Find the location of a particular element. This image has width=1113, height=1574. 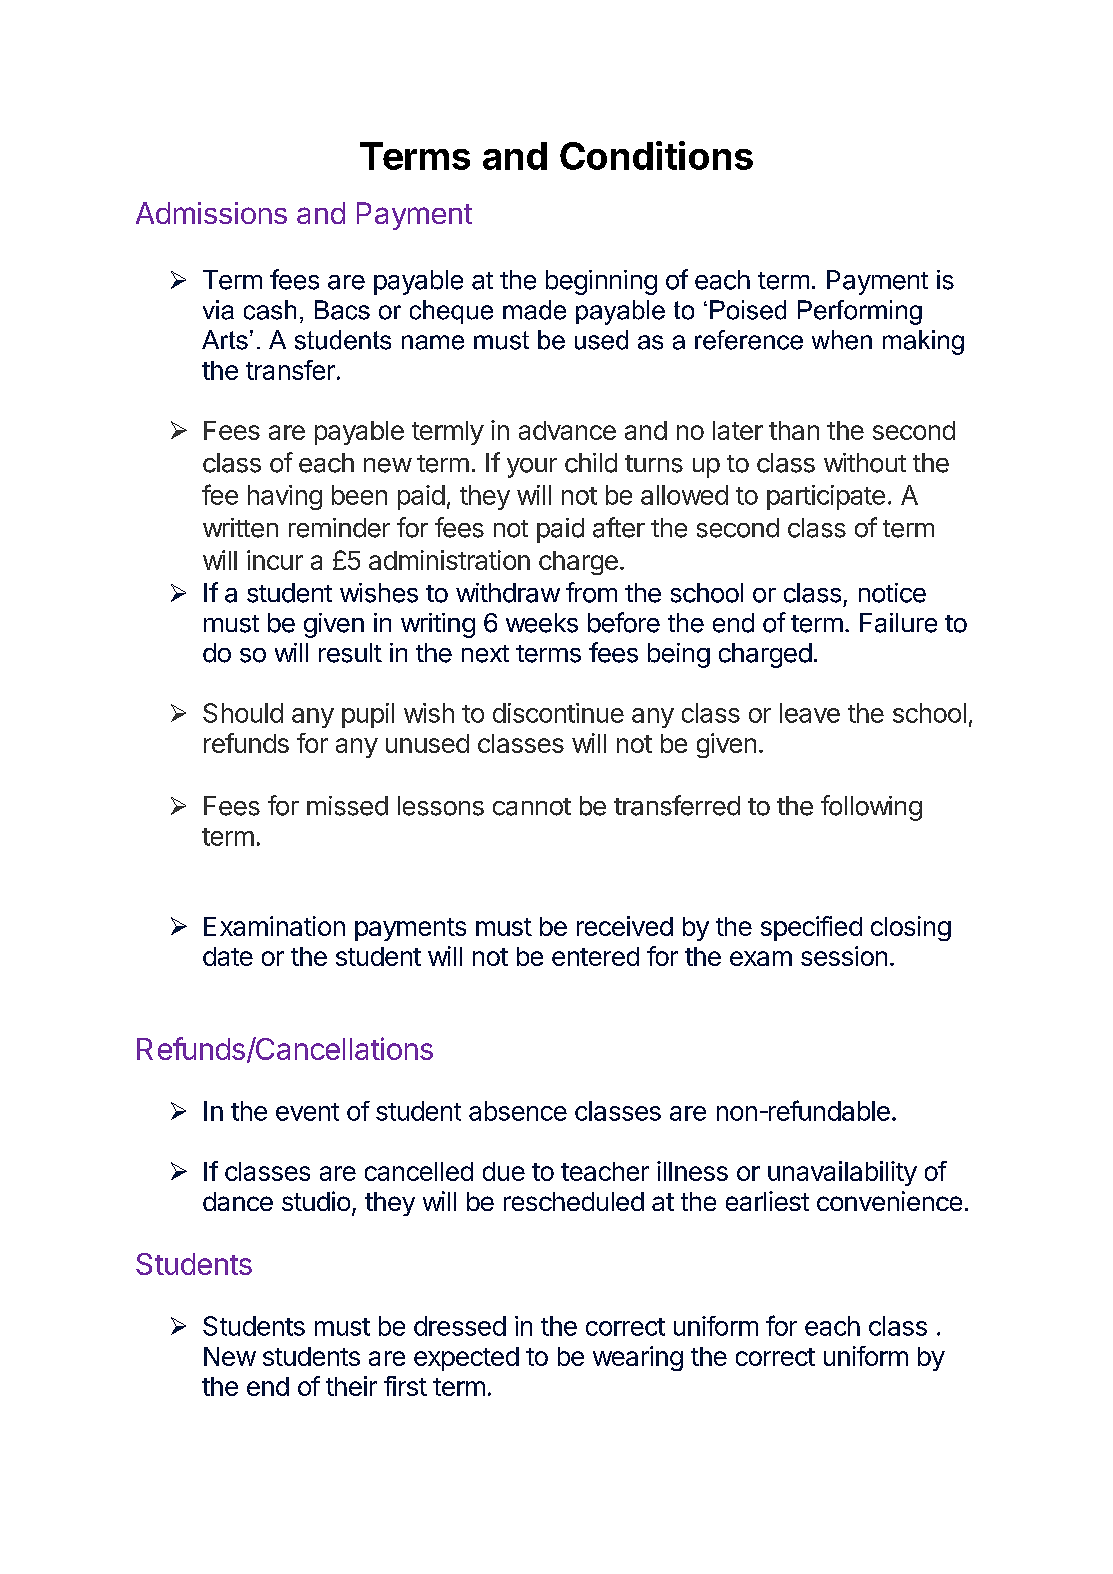

child is located at coordinates (591, 463).
